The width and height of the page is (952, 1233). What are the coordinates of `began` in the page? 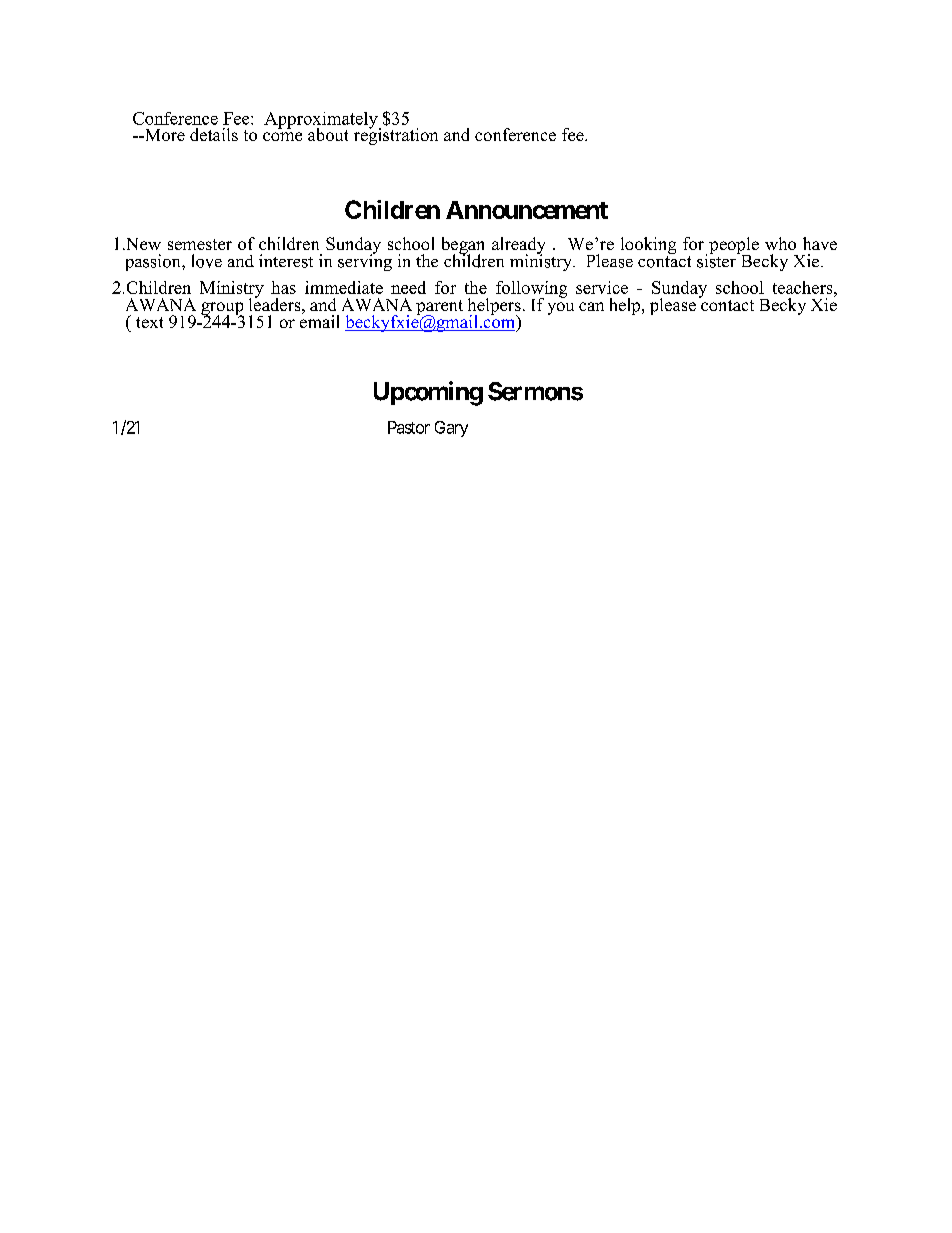 It's located at (463, 246).
